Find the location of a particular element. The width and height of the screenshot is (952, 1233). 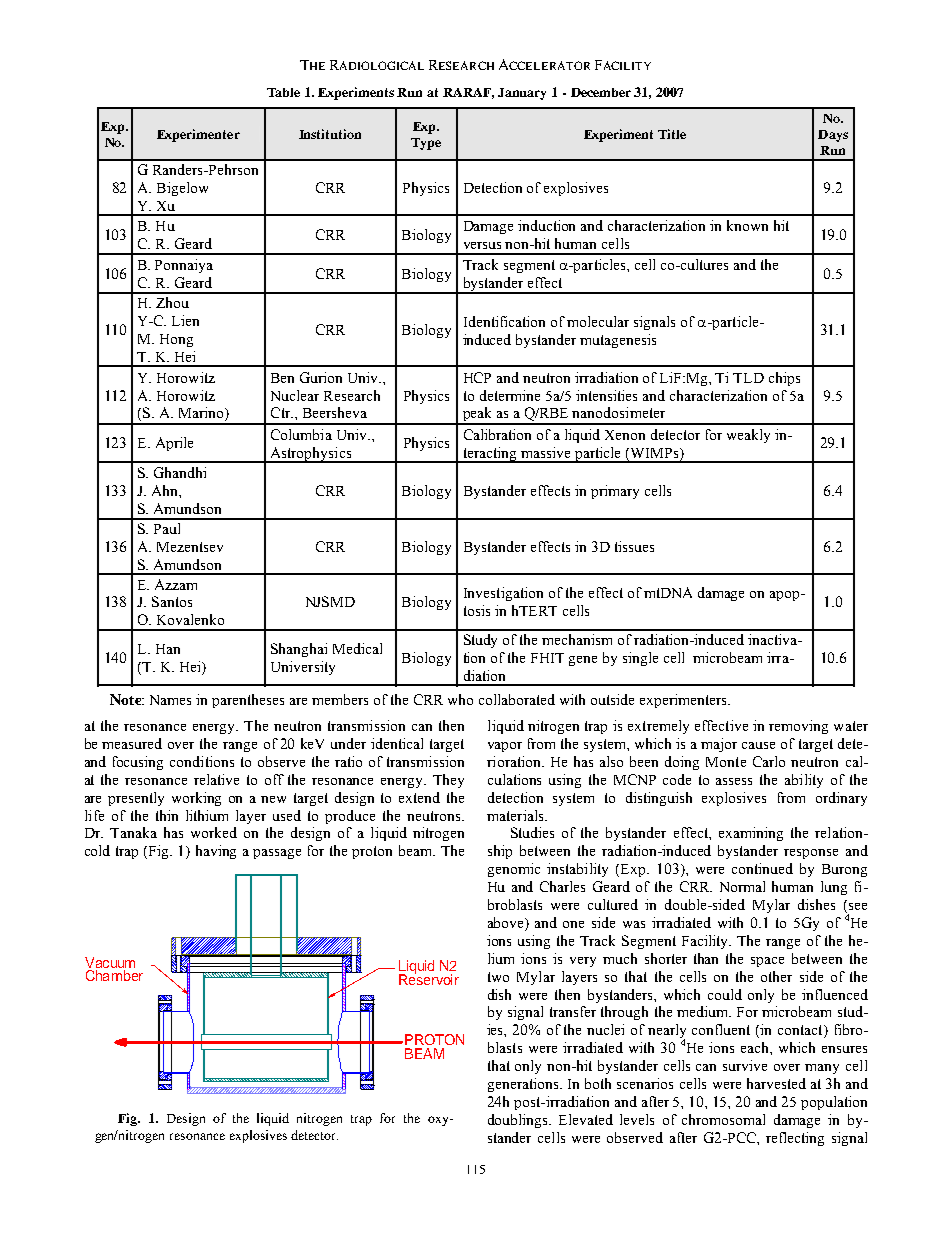

Chamber is located at coordinates (114, 975).
